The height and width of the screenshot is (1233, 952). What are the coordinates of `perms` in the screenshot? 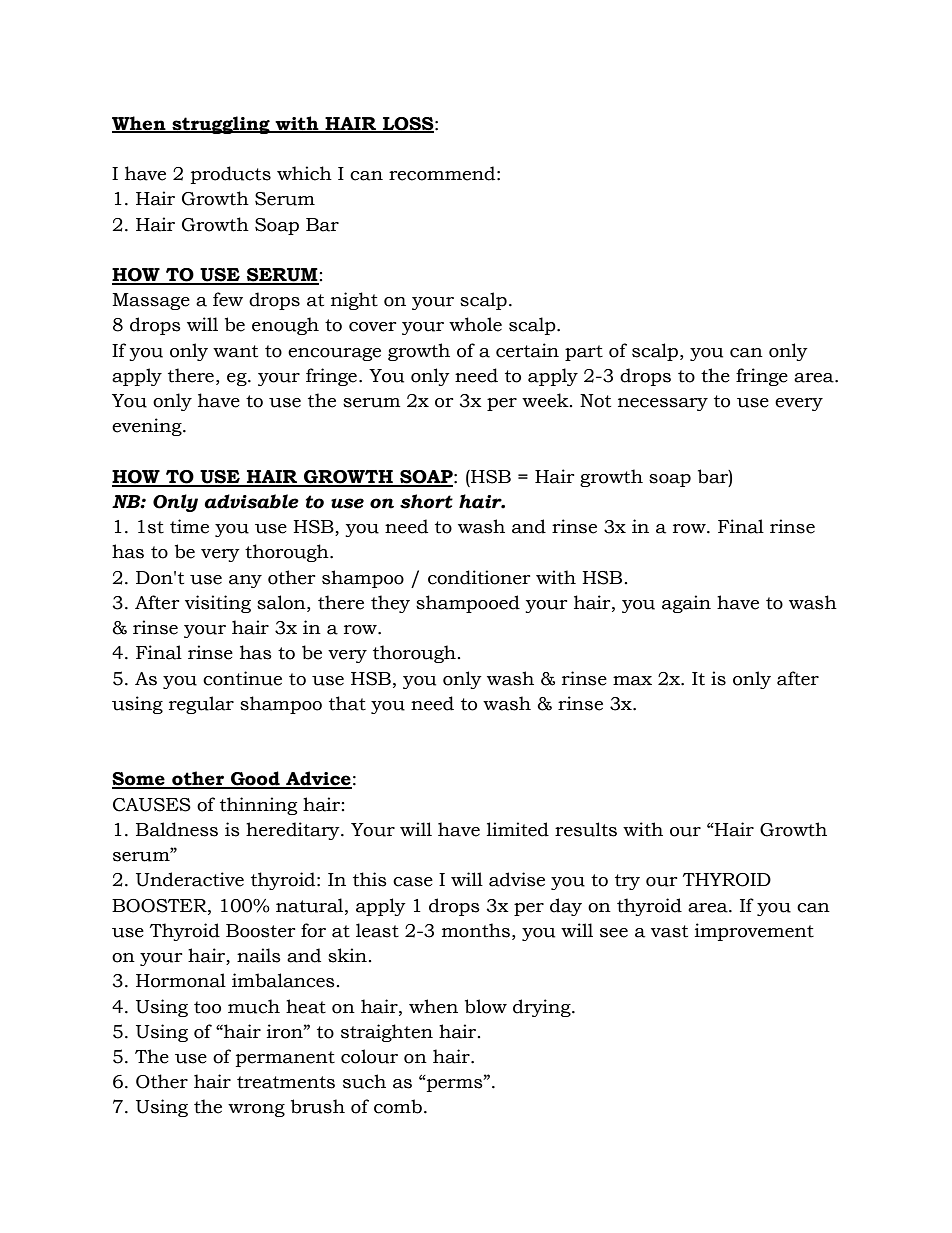 It's located at (454, 1085).
